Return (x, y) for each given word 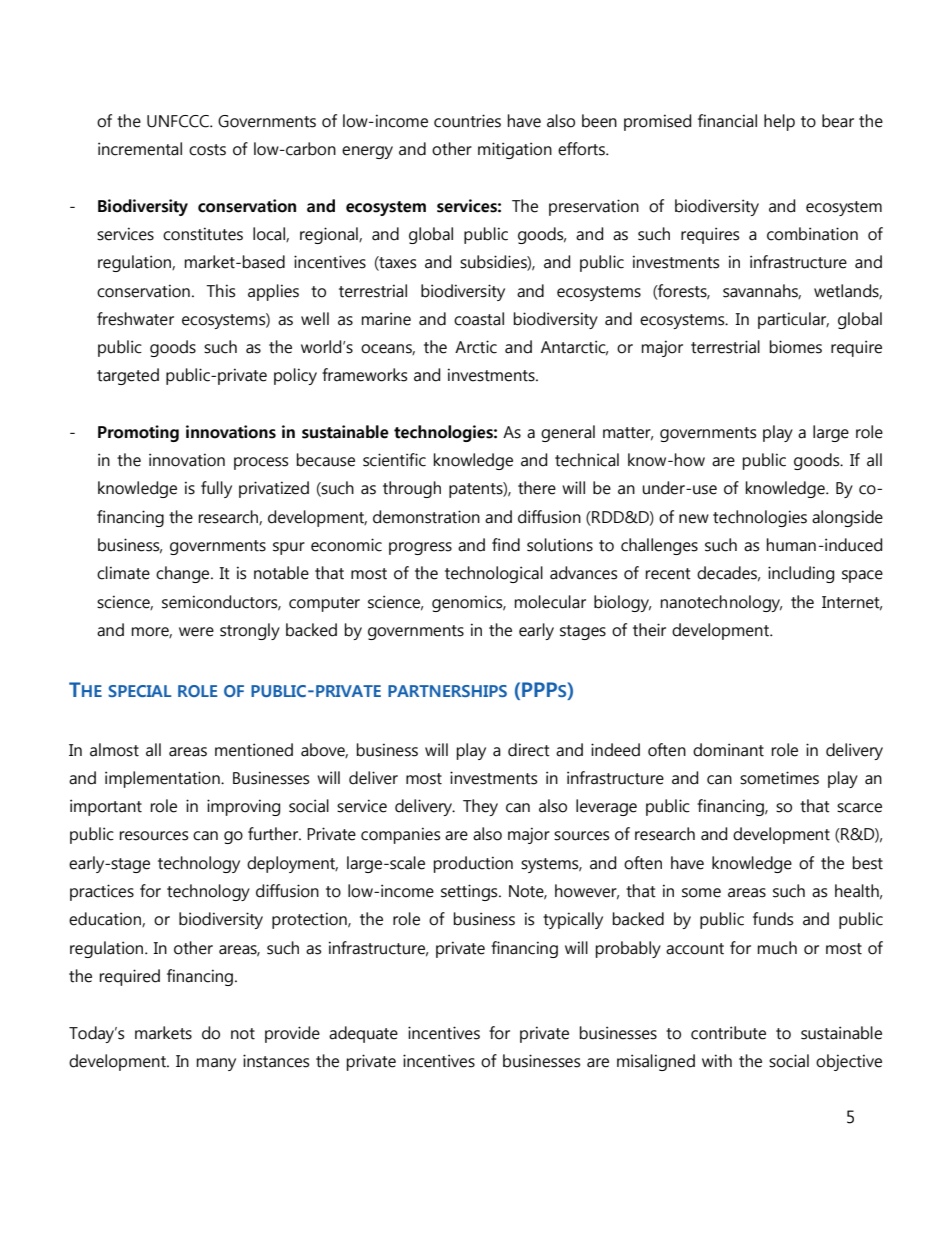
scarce (859, 808)
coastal (479, 319)
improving (243, 807)
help (779, 122)
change (184, 574)
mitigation (515, 150)
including (801, 574)
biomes (796, 347)
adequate (363, 1034)
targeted (128, 376)
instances (276, 1061)
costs (207, 150)
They (480, 807)
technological (494, 574)
